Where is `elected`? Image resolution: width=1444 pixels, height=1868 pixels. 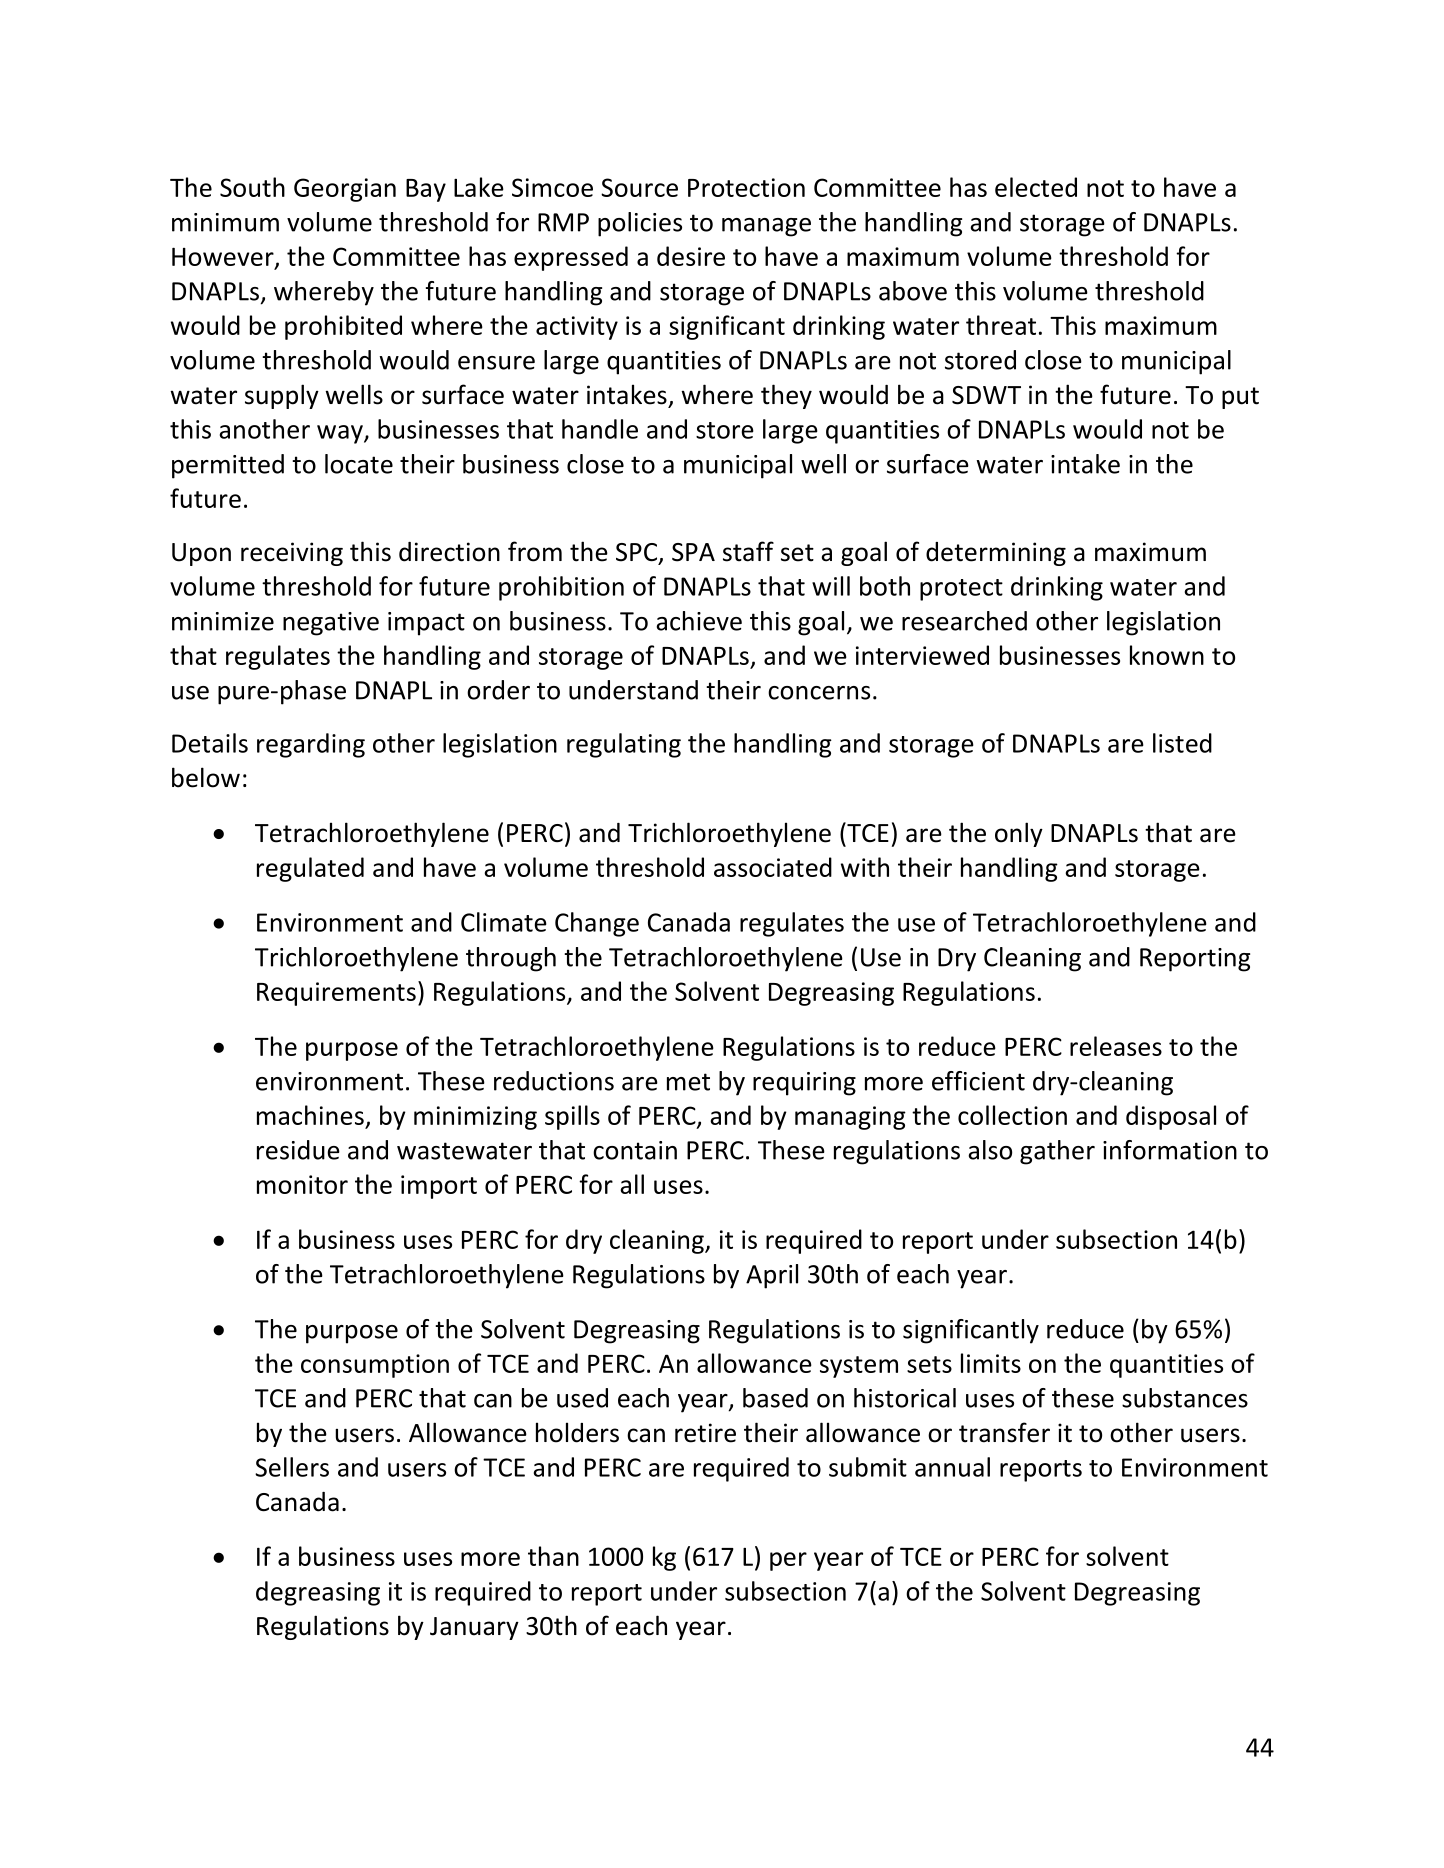
elected is located at coordinates (1036, 187).
